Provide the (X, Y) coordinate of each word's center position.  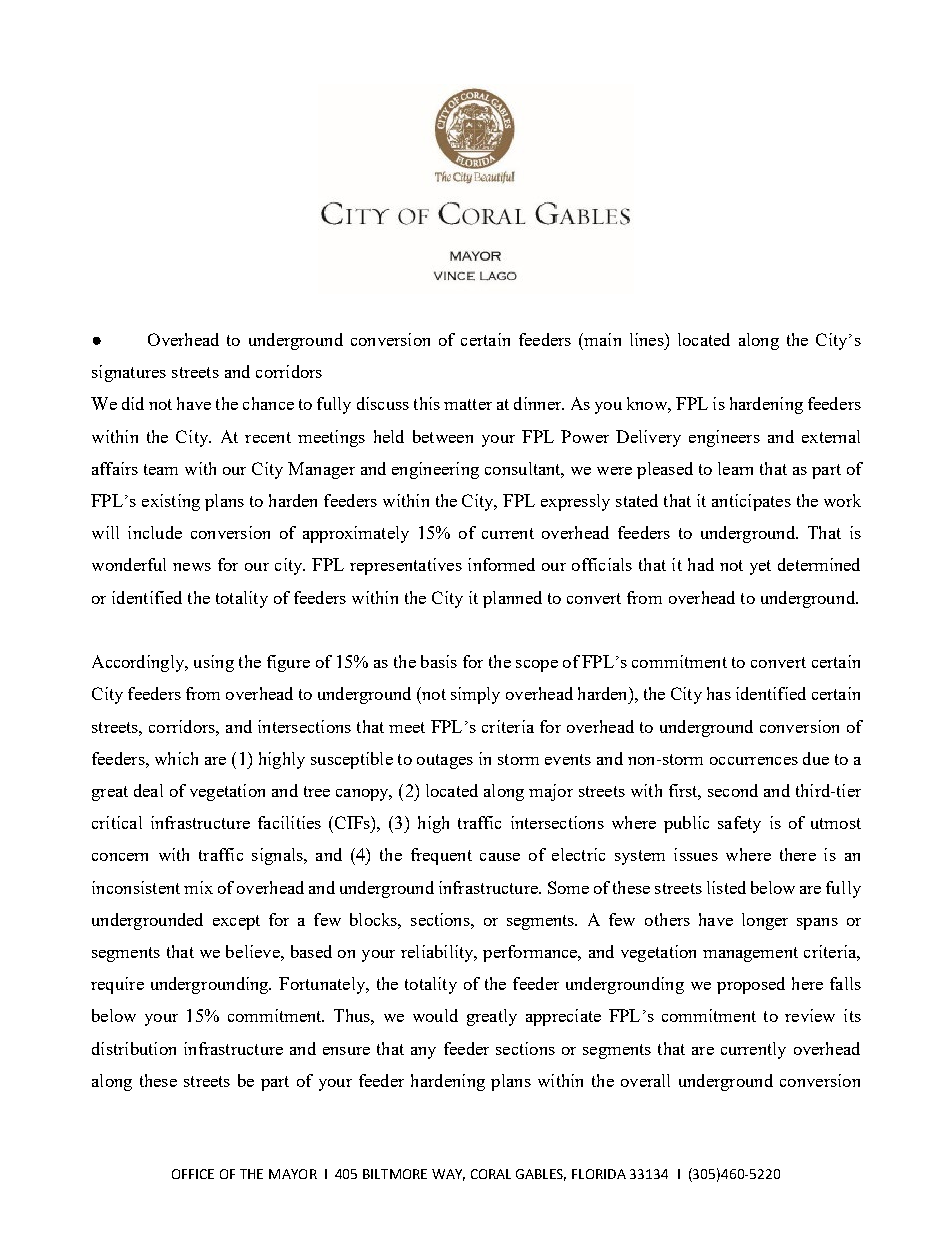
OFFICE (193, 1174)
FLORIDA (599, 1174)
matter (468, 404)
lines (648, 339)
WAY (448, 1175)
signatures (129, 373)
